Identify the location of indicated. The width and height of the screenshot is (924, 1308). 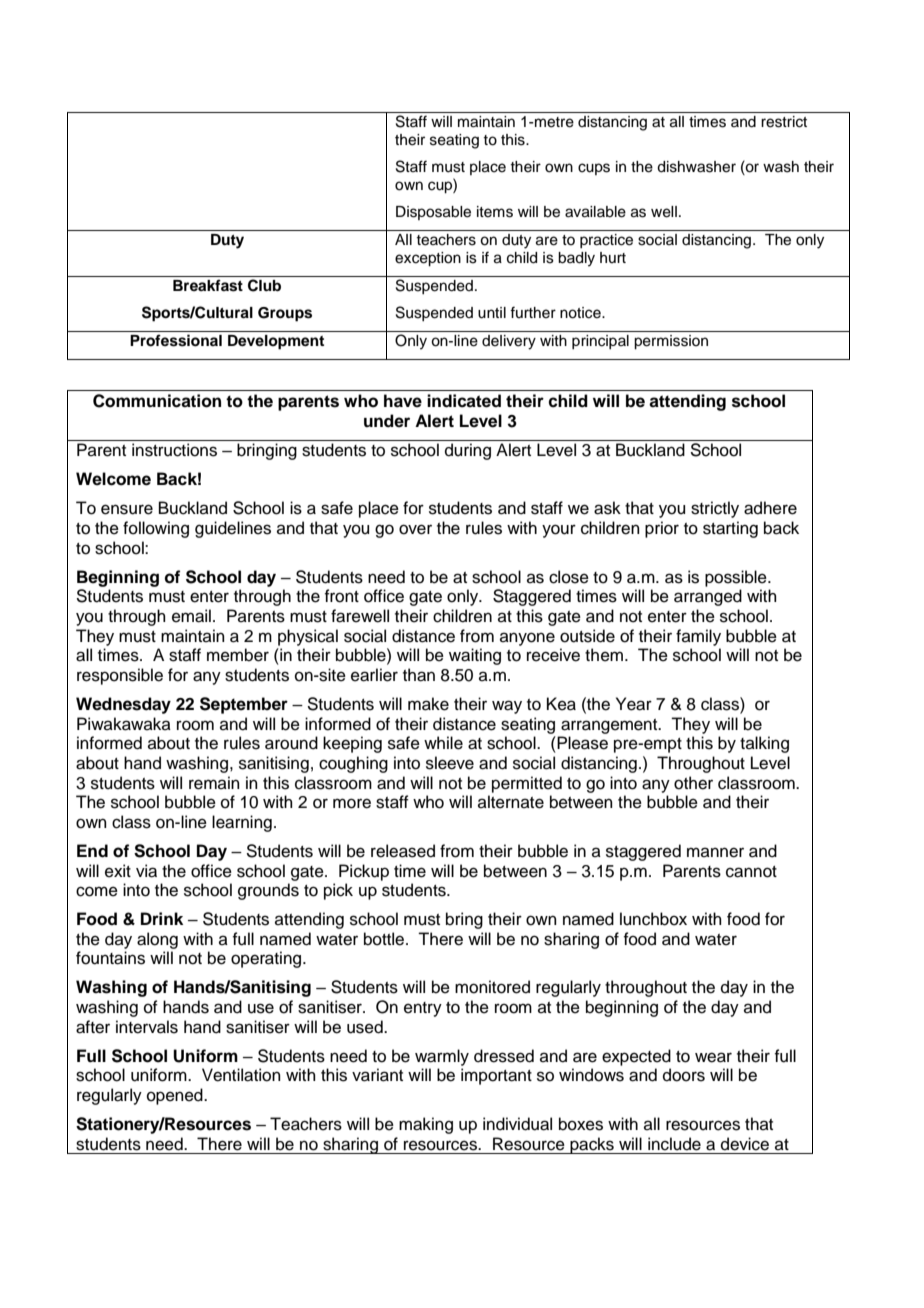
(464, 401).
